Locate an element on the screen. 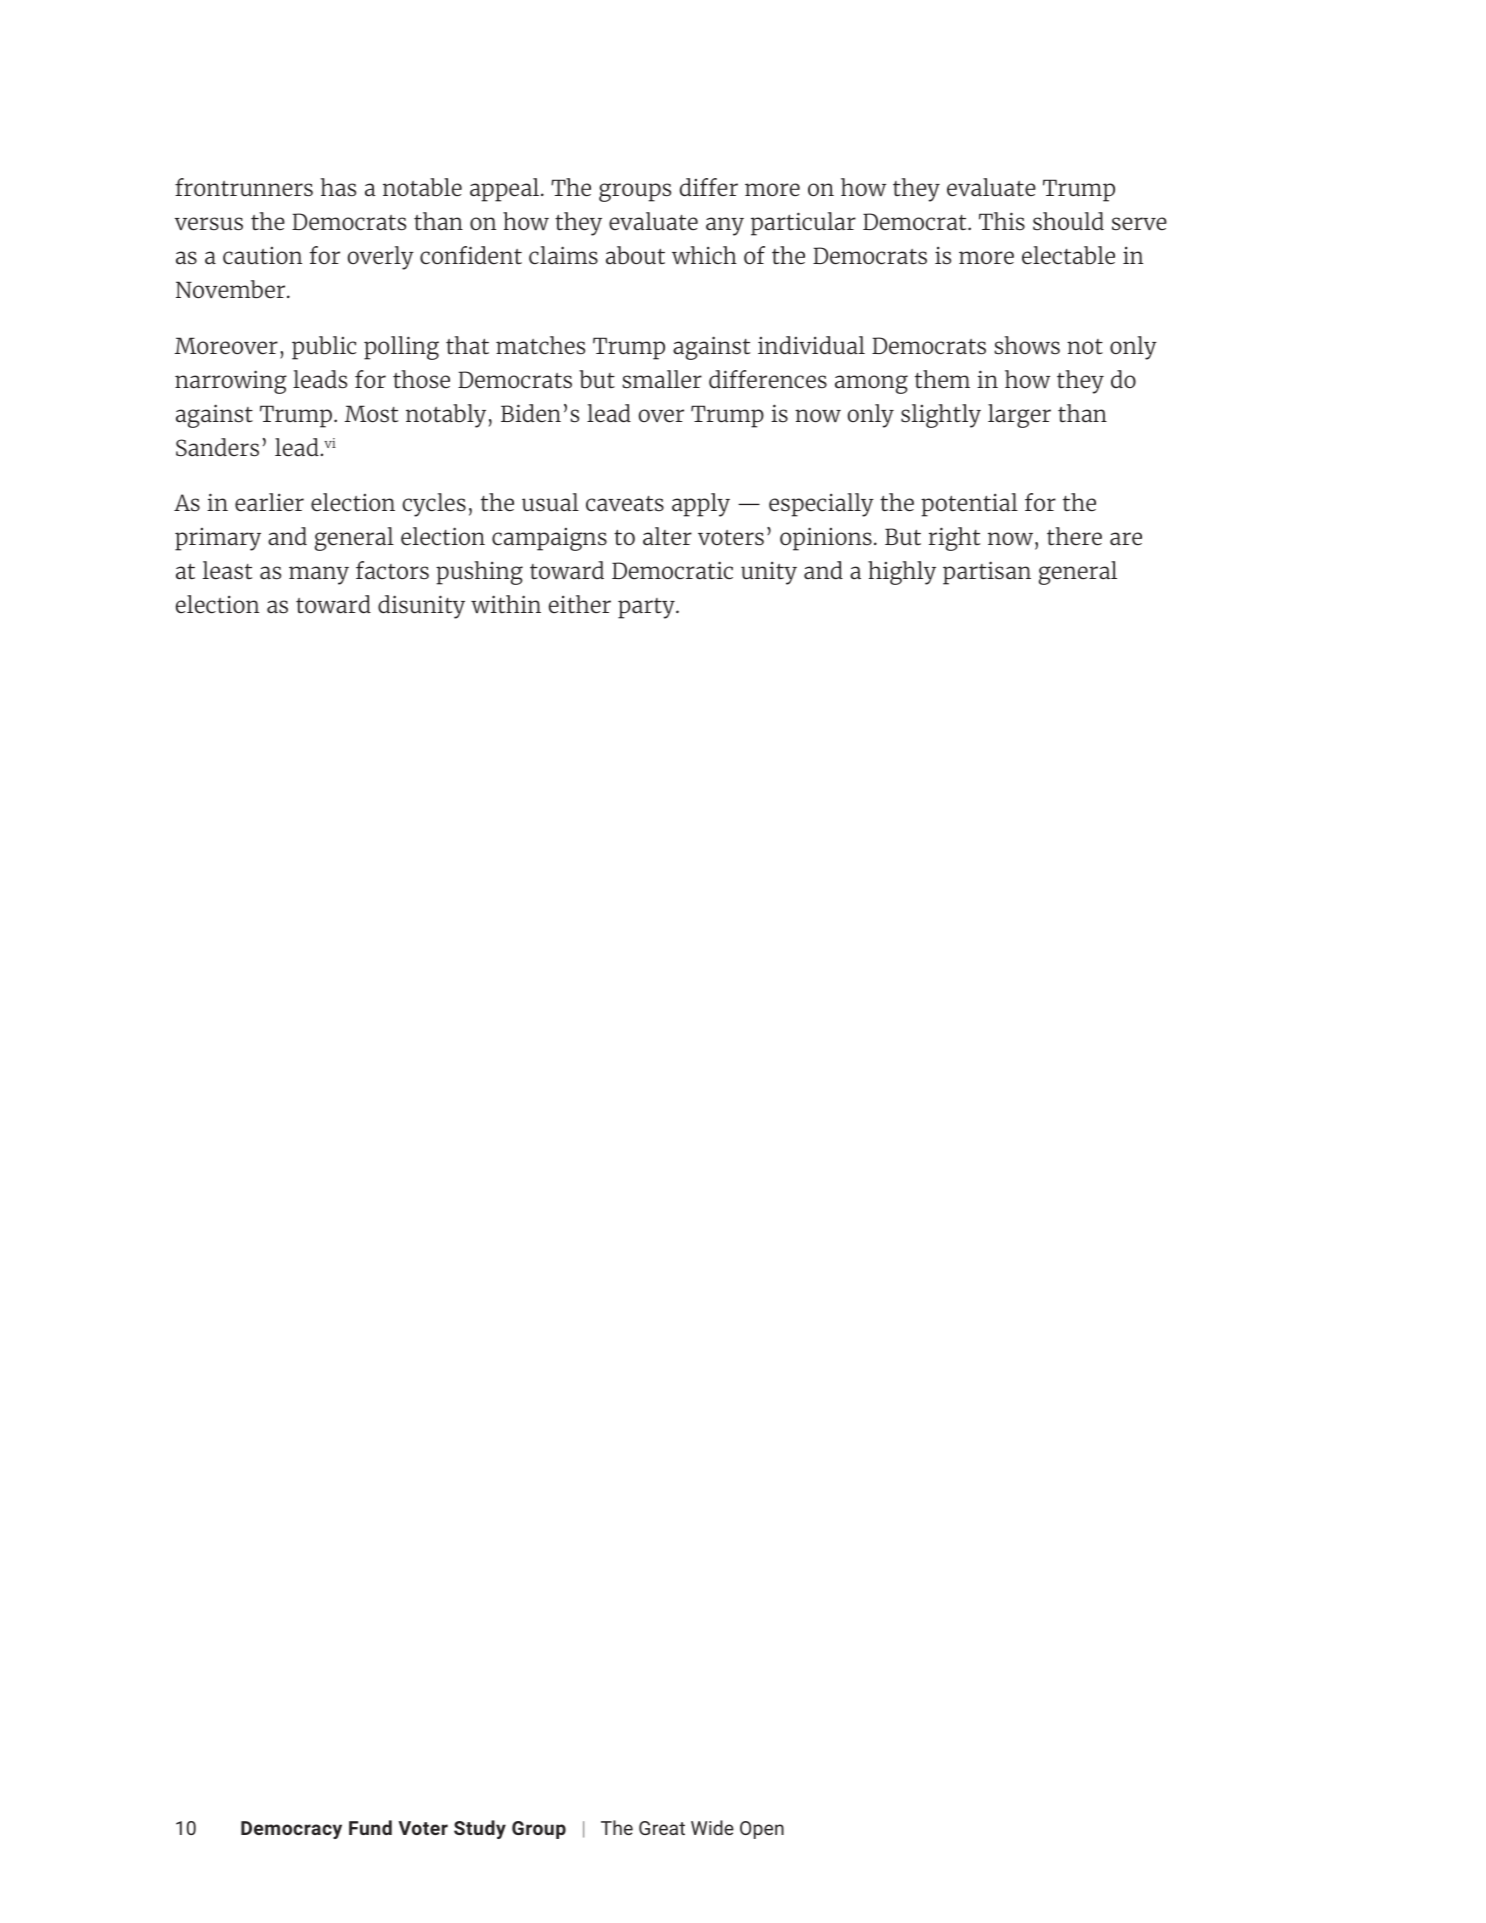 This screenshot has width=1486, height=1923. party is located at coordinates (647, 608).
